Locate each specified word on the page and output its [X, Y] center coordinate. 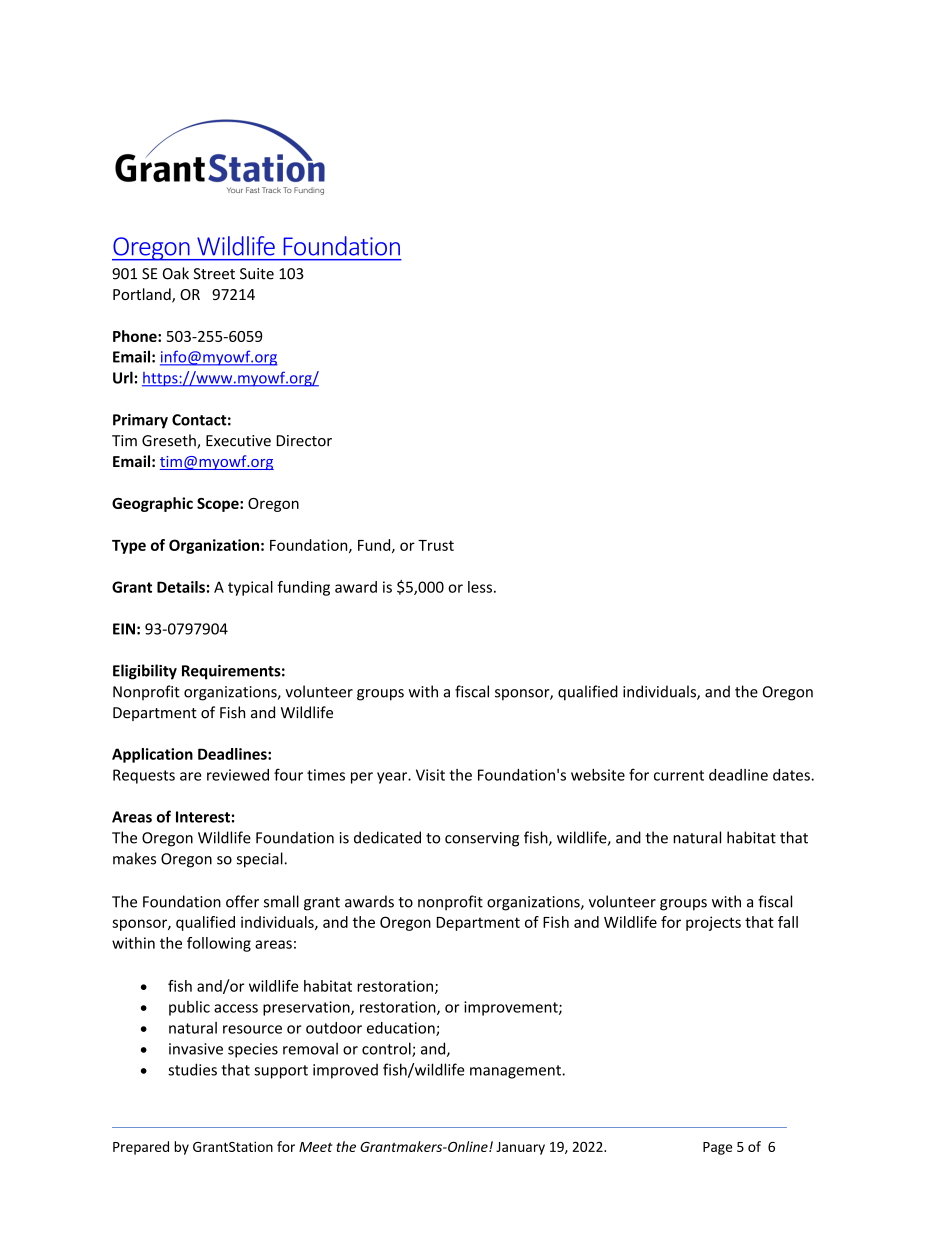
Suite [257, 274]
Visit [430, 775]
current [679, 775]
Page [717, 1148]
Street [214, 274]
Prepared [141, 1148]
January [520, 1148]
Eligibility [145, 672]
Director [304, 441]
